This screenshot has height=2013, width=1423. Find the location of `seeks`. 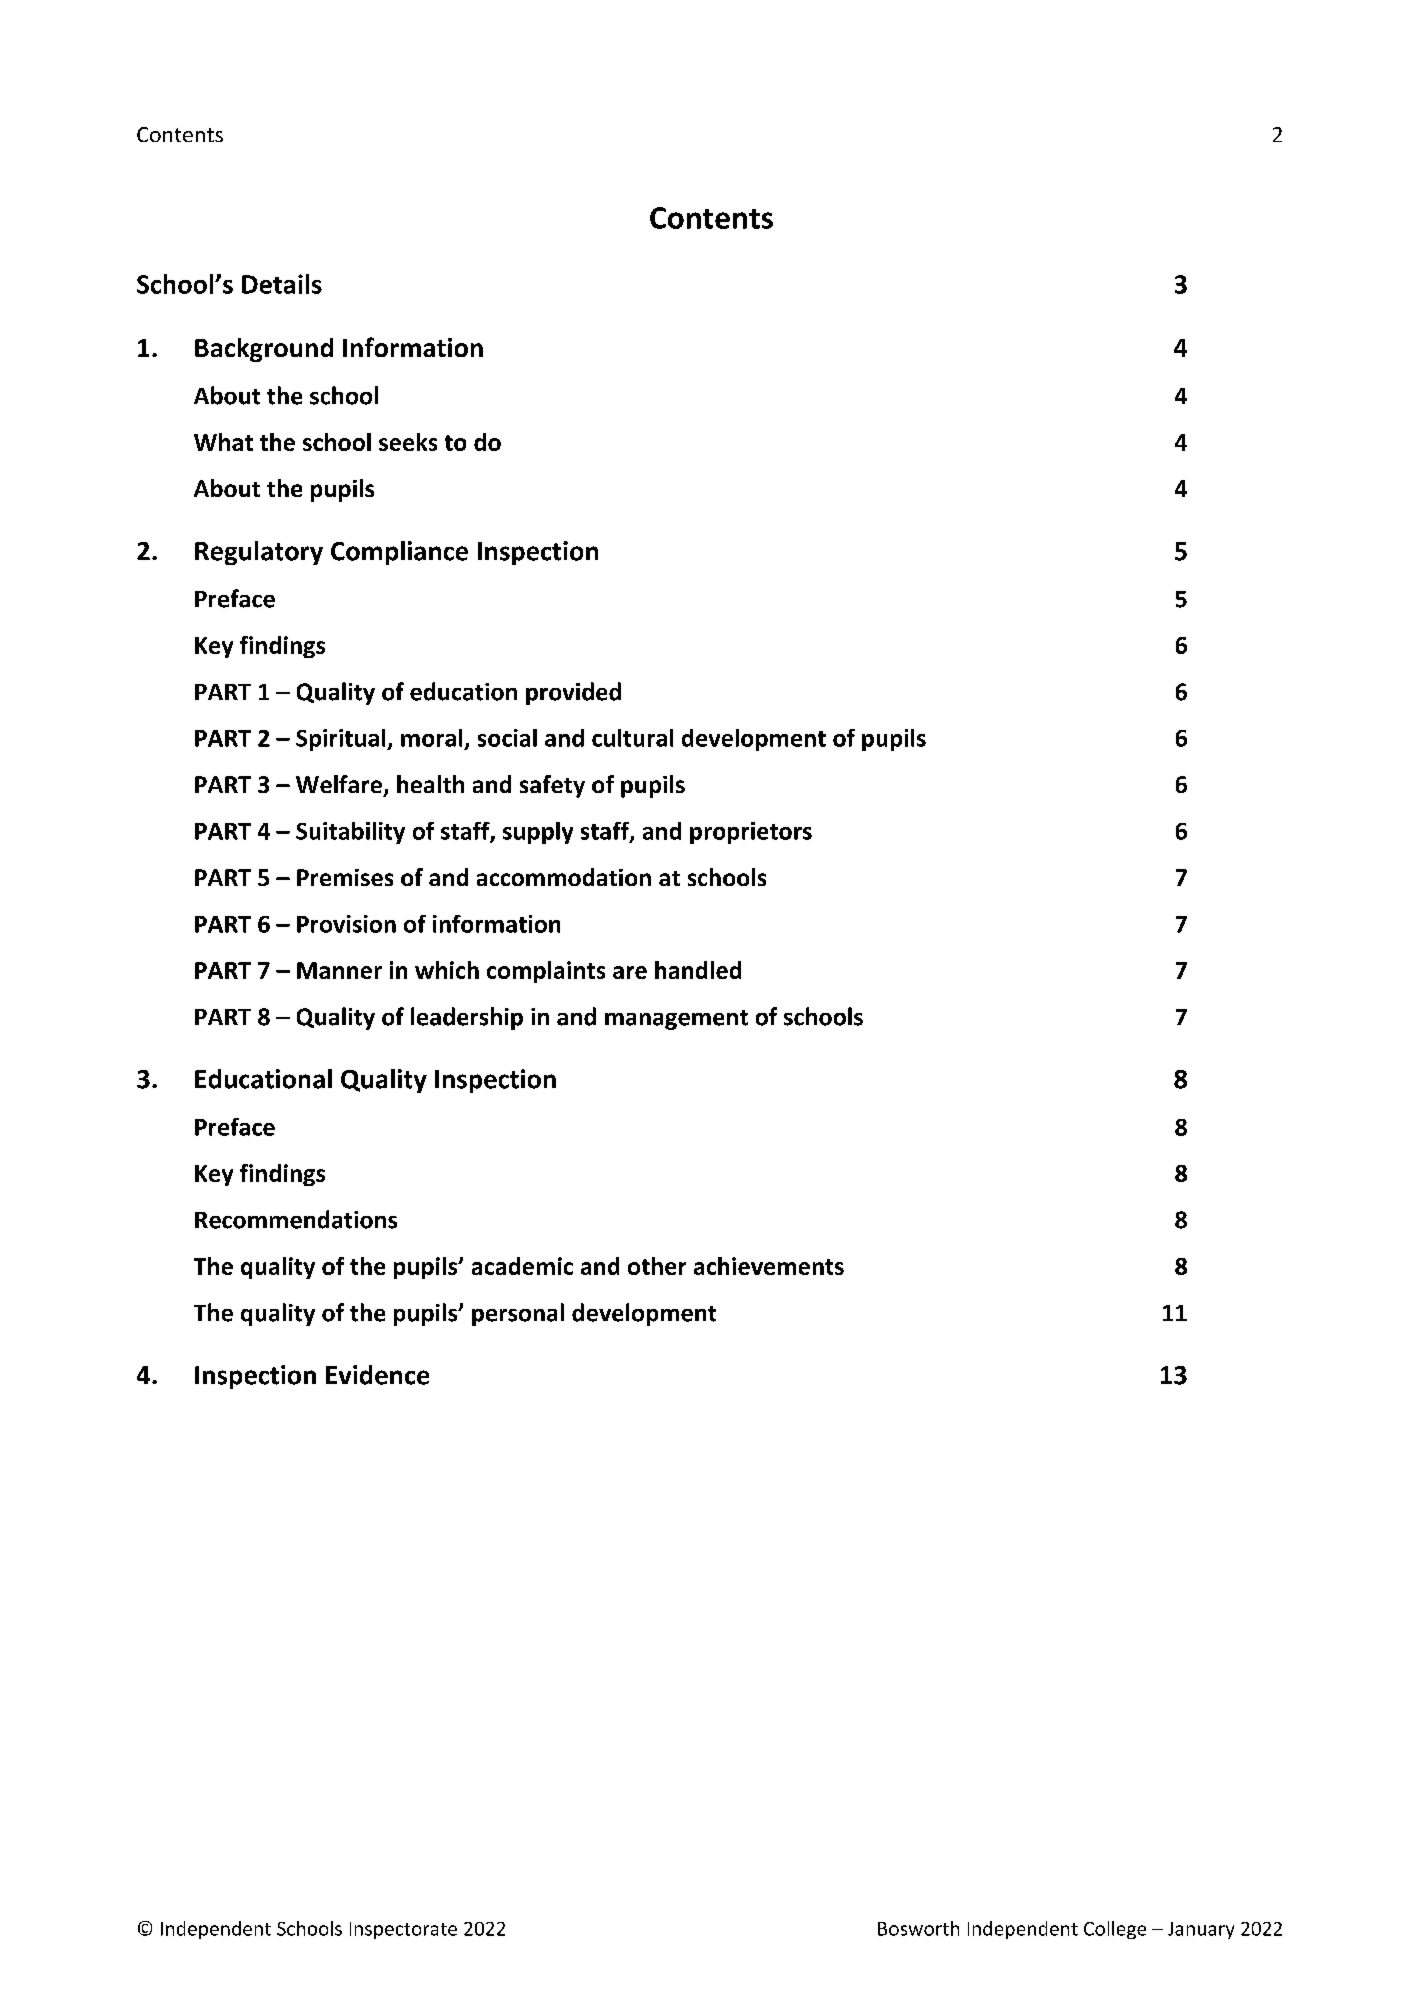

seeks is located at coordinates (408, 442).
